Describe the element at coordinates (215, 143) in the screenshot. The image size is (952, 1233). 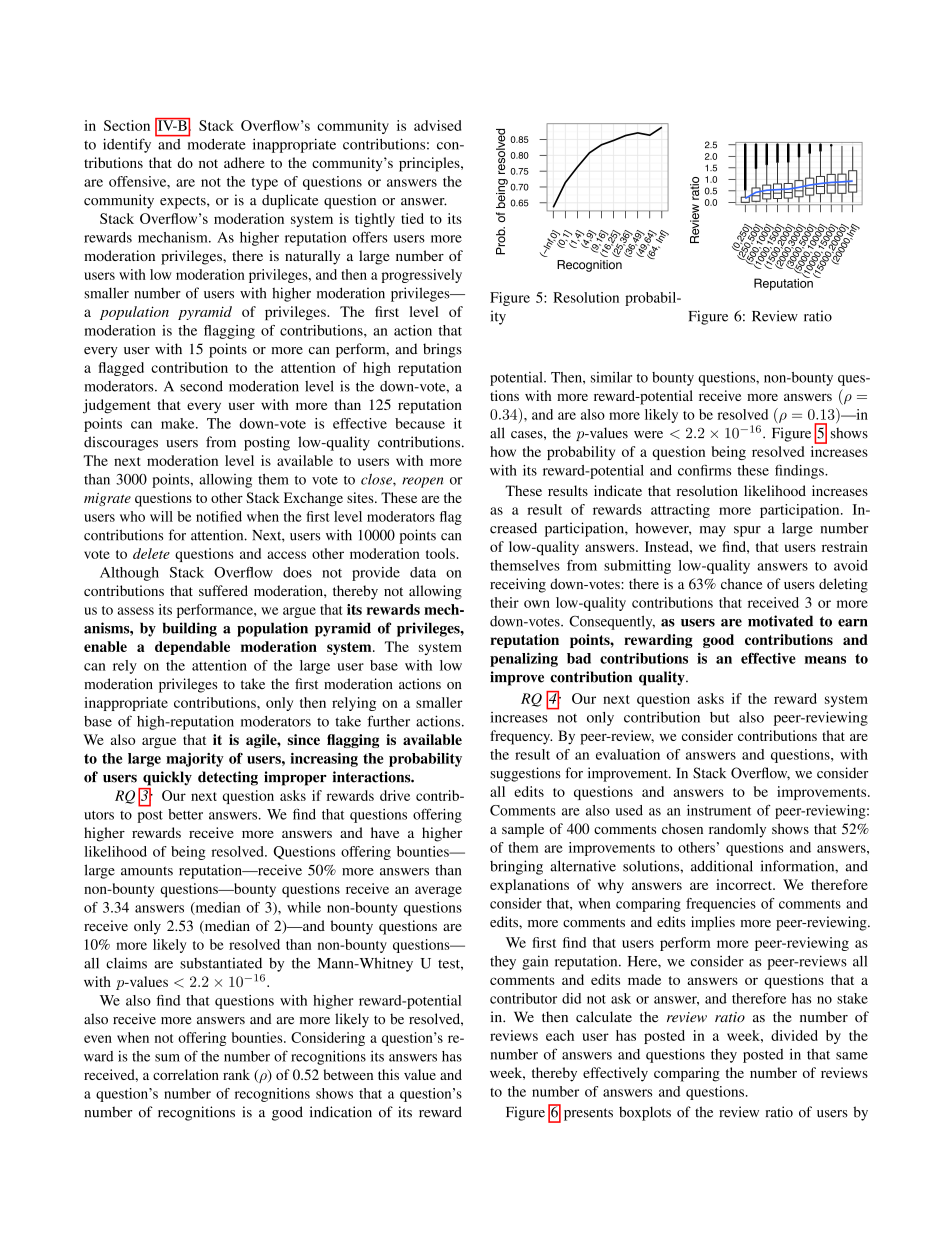
I see `moderate` at that location.
